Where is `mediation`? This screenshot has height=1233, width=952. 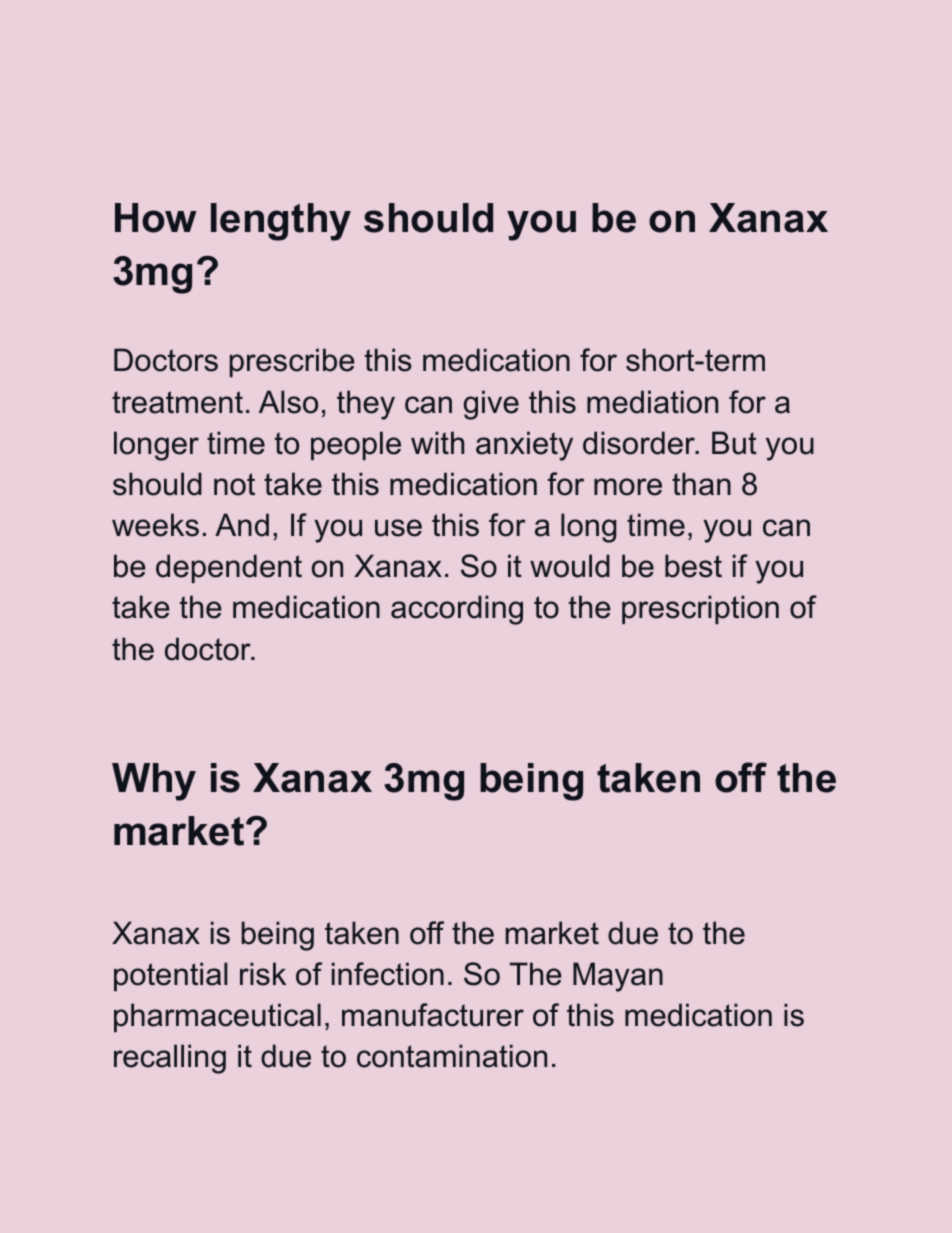
mediation is located at coordinates (652, 402).
